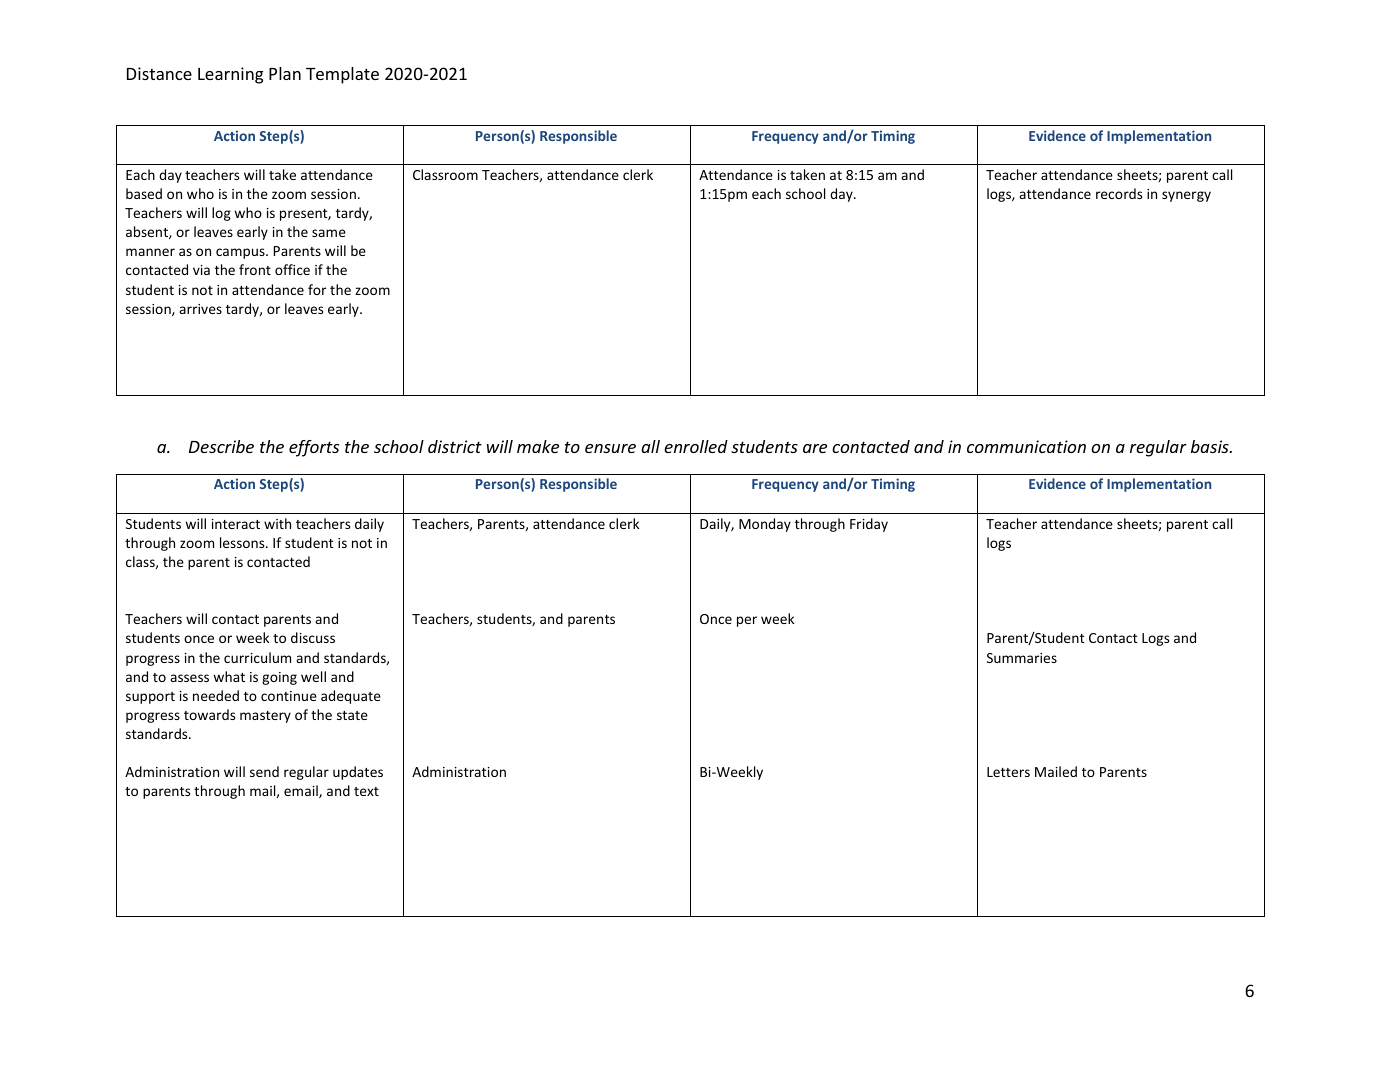 The height and width of the screenshot is (1066, 1380). Describe the element at coordinates (200, 309) in the screenshot. I see `arrives` at that location.
